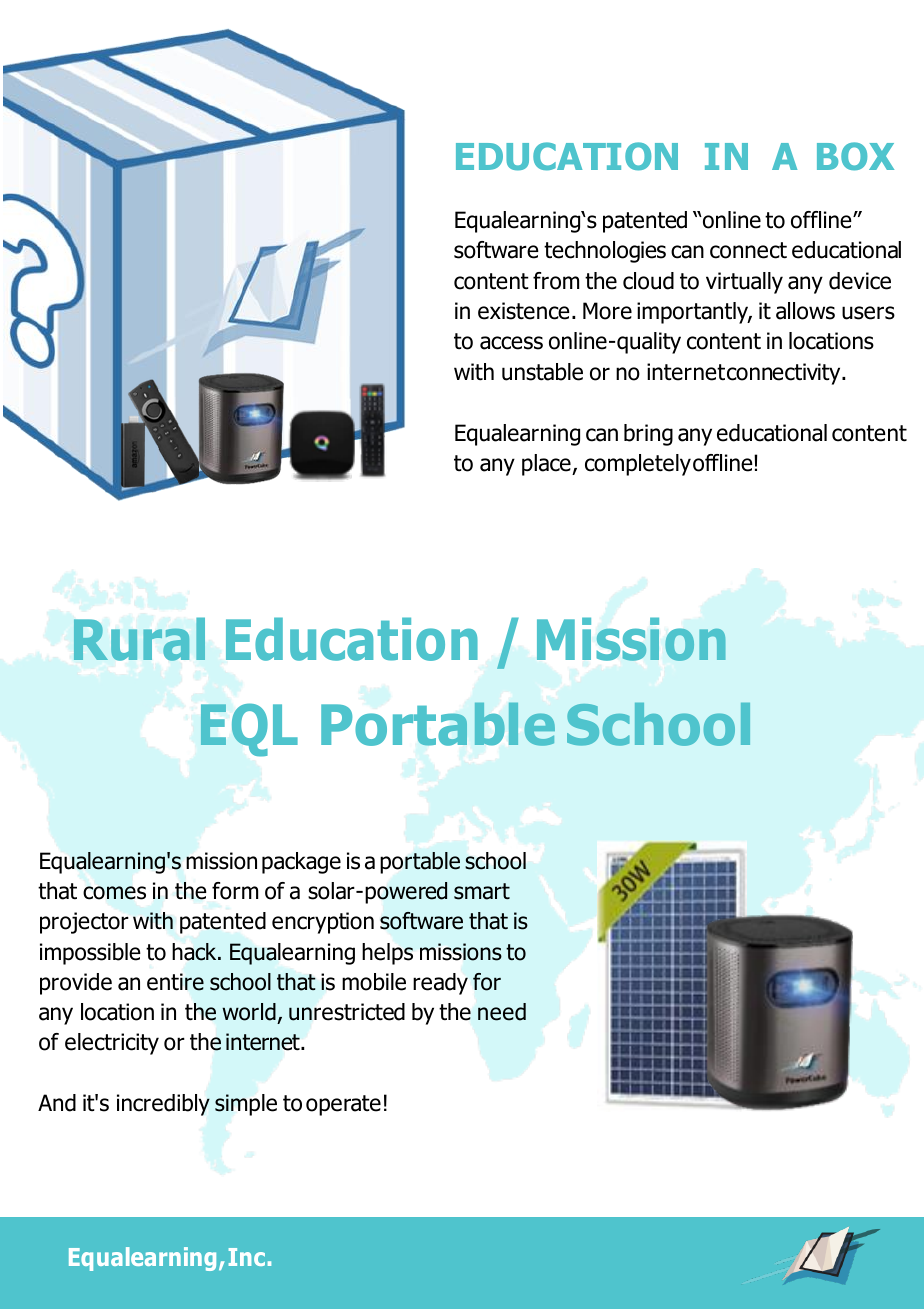  What do you see at coordinates (547, 465) in the screenshot?
I see `place` at bounding box center [547, 465].
